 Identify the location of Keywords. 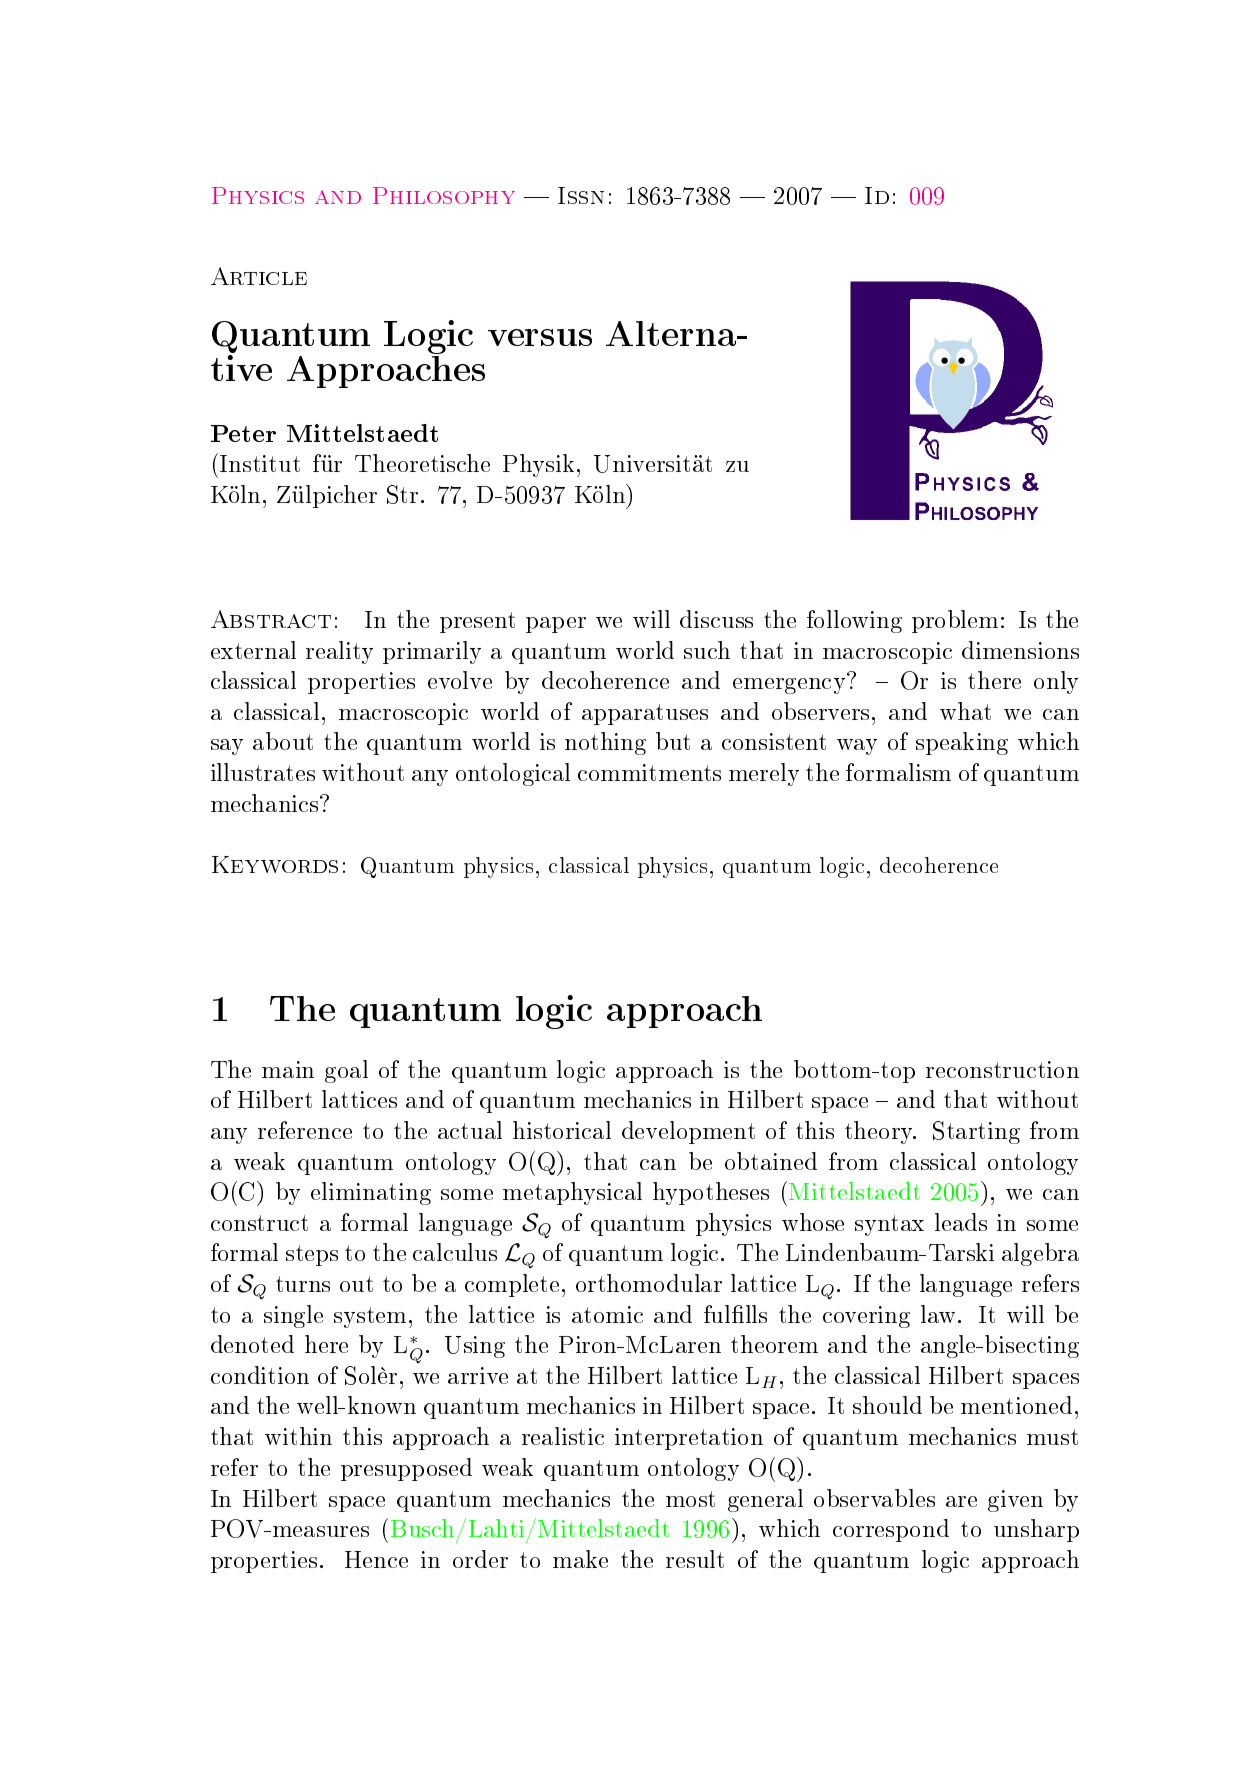
(275, 864).
